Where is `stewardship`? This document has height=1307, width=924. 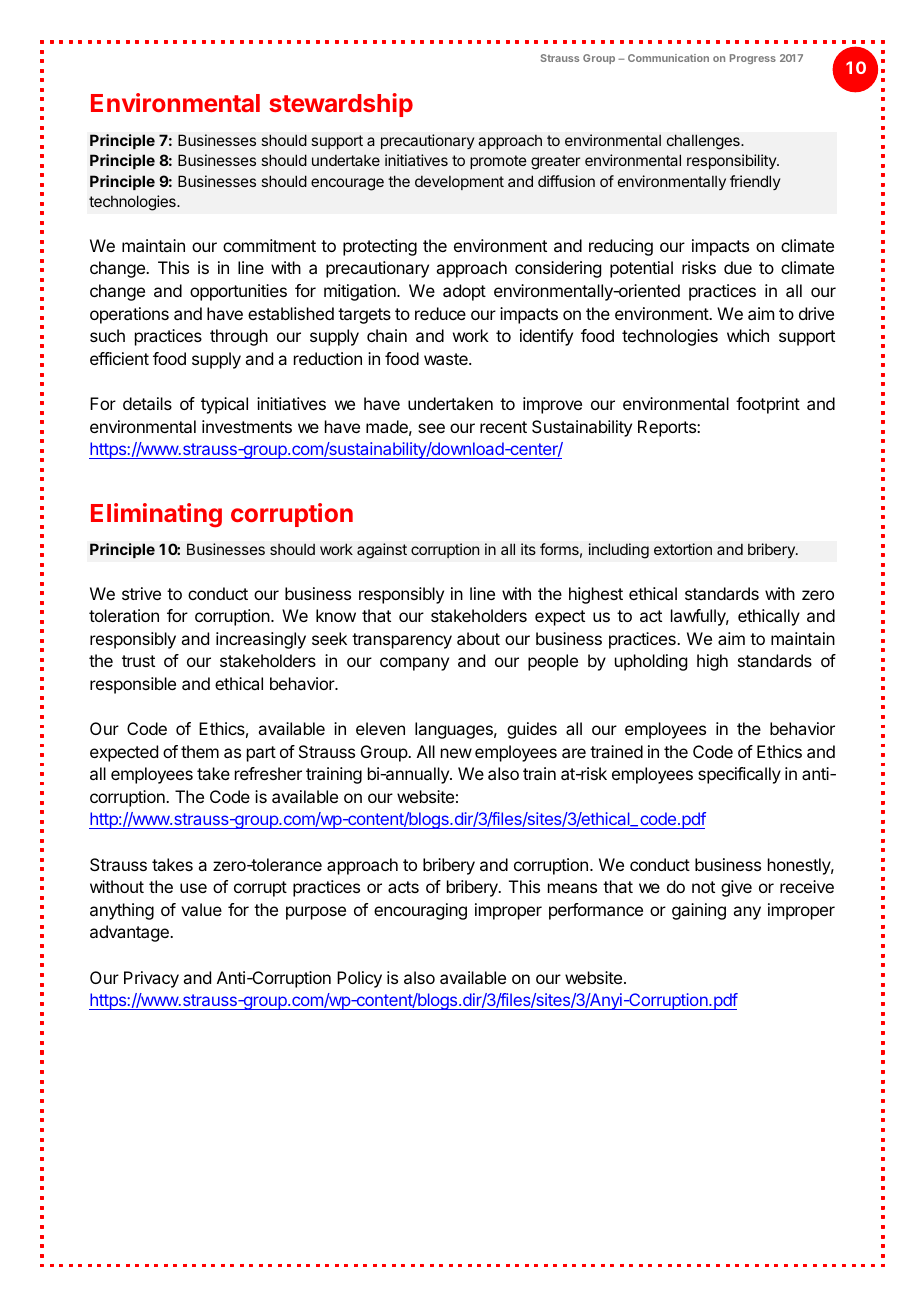
stewardship is located at coordinates (341, 105).
